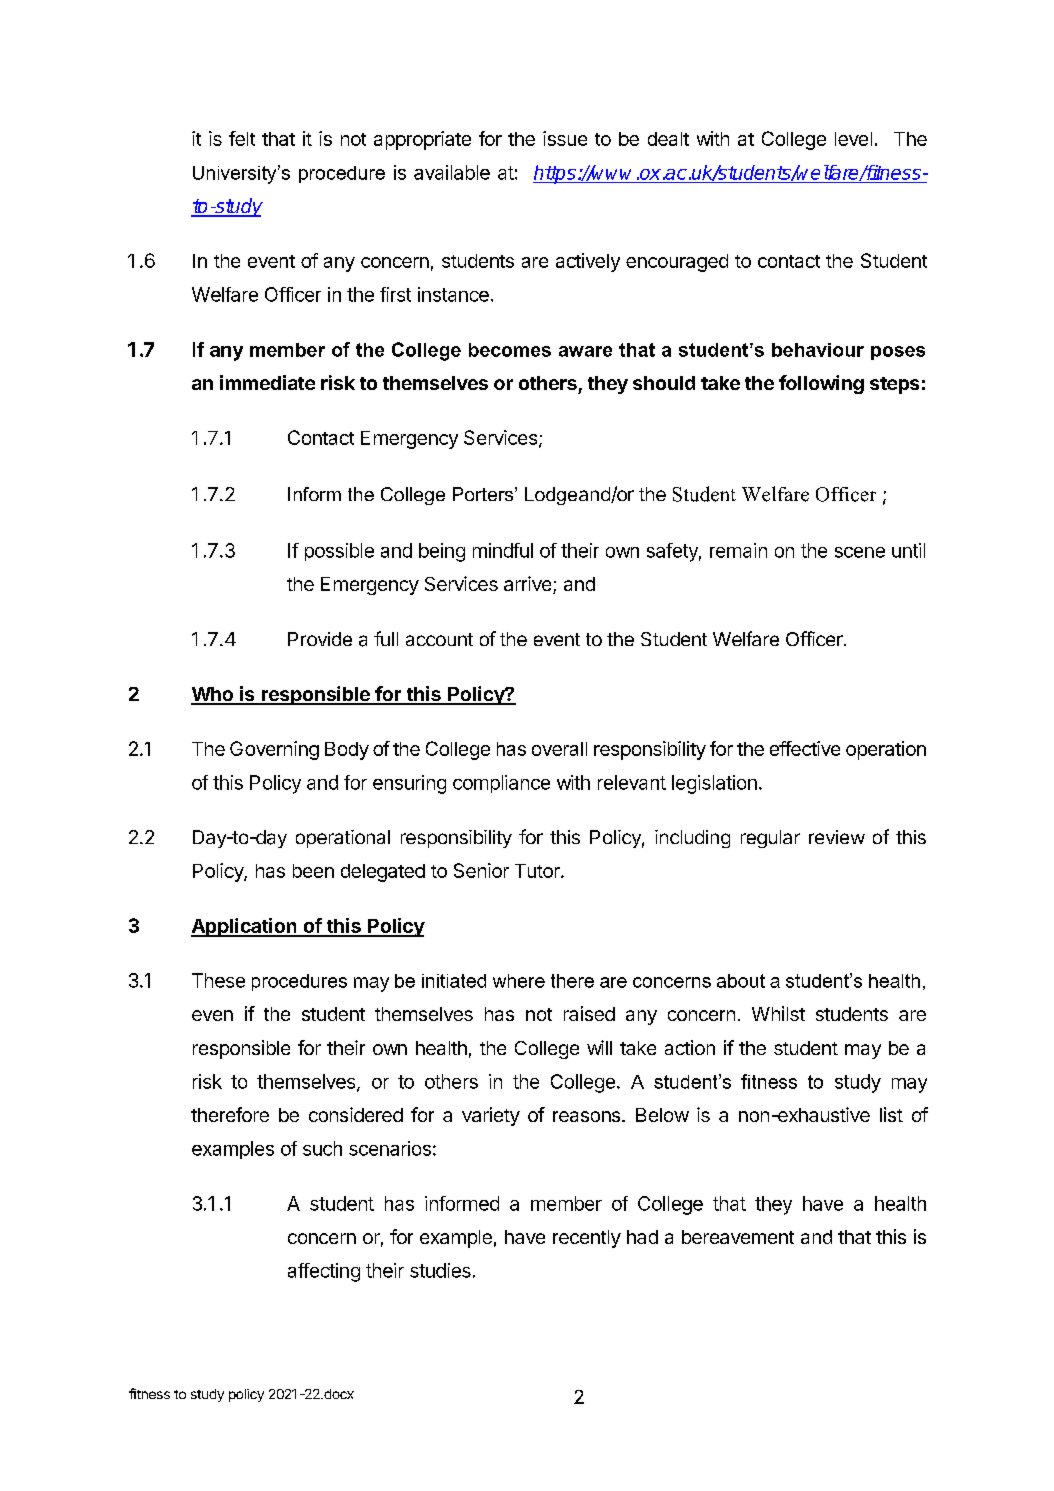 Image resolution: width=1054 pixels, height=1491 pixels. What do you see at coordinates (587, 1239) in the document?
I see `recently` at bounding box center [587, 1239].
